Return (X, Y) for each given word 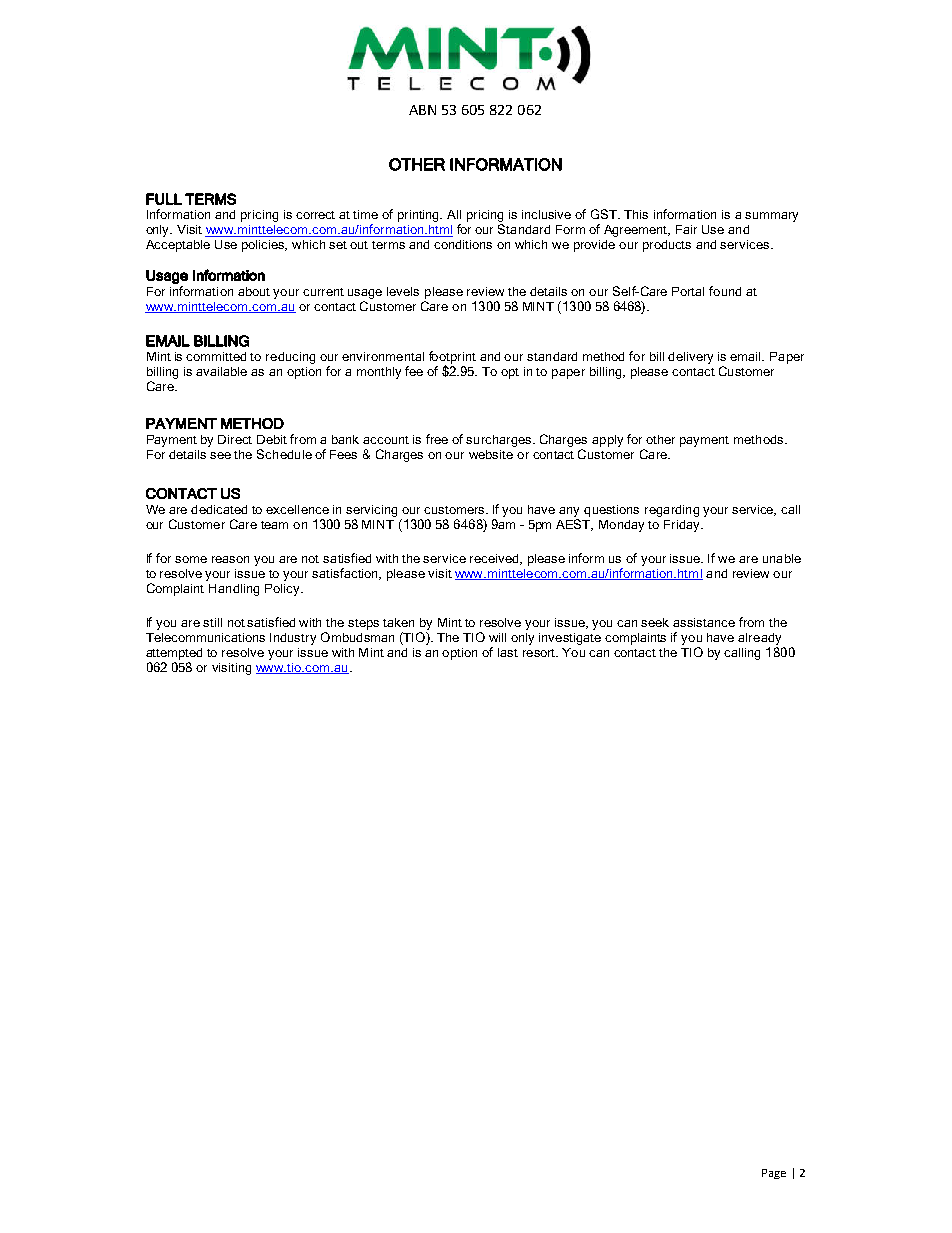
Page (774, 1174)
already (759, 639)
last (508, 652)
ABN (422, 110)
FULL (164, 199)
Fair (686, 229)
